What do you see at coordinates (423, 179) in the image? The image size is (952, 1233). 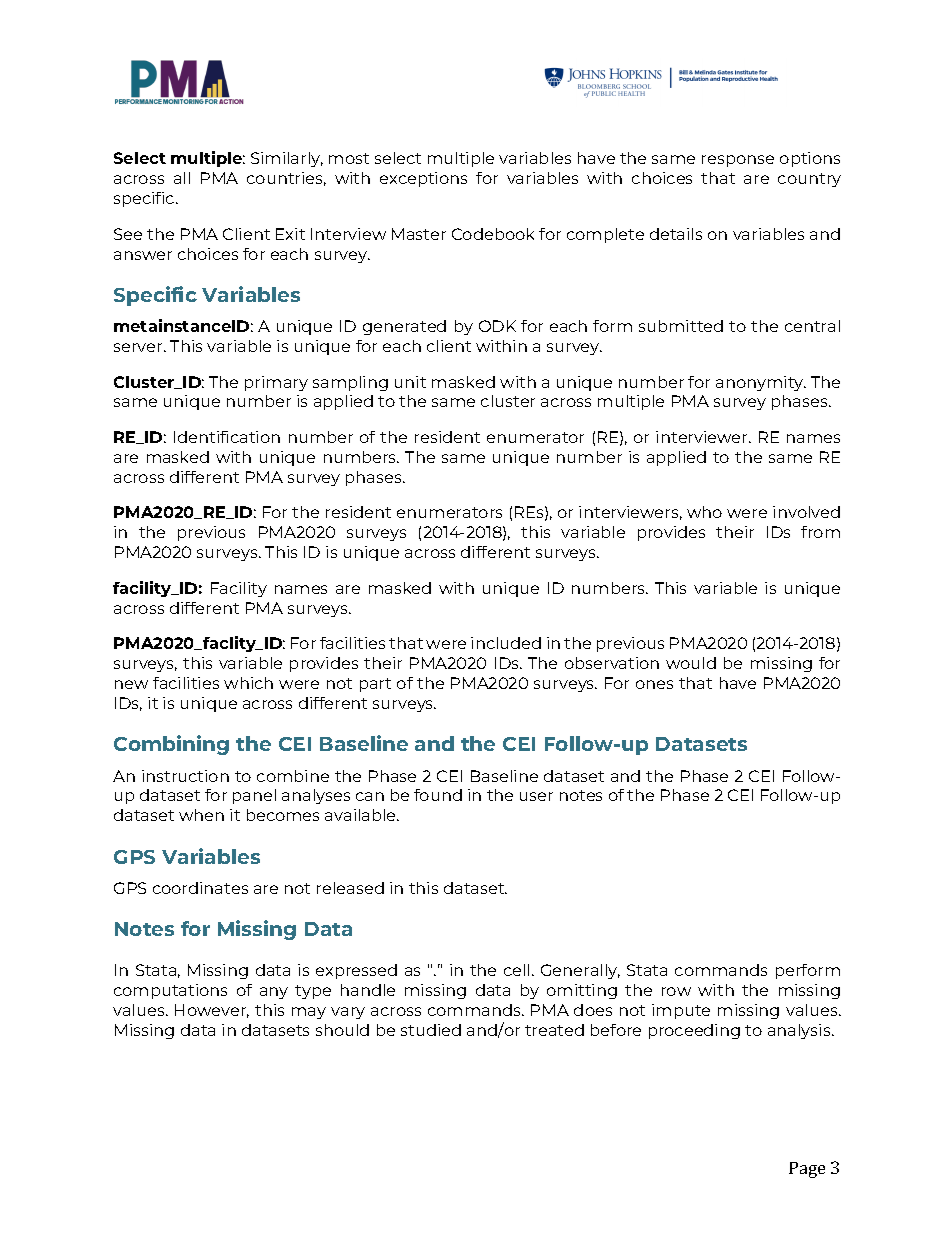 I see `exceptions` at bounding box center [423, 179].
